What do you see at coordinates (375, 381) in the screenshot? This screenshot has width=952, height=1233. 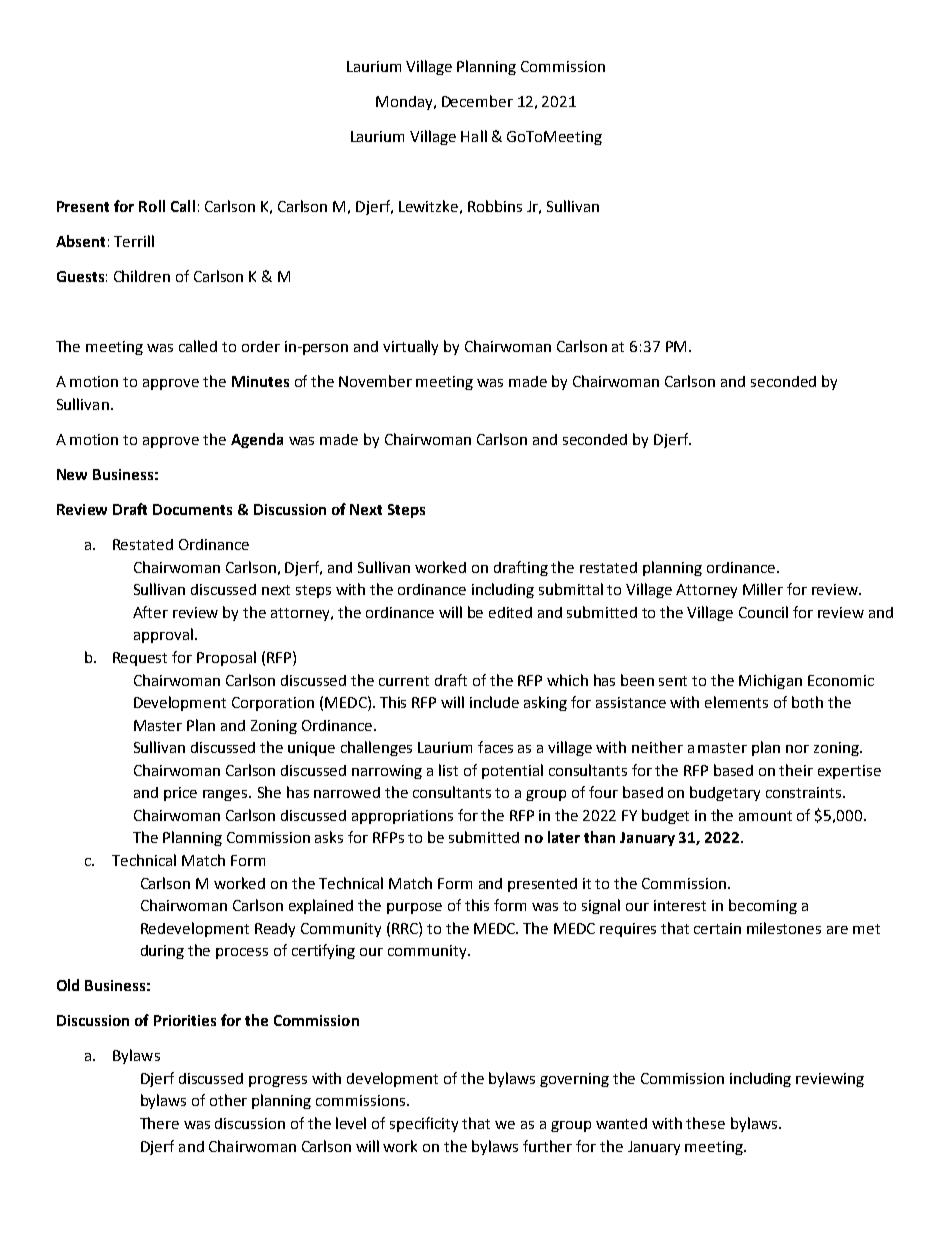 I see `November` at bounding box center [375, 381].
